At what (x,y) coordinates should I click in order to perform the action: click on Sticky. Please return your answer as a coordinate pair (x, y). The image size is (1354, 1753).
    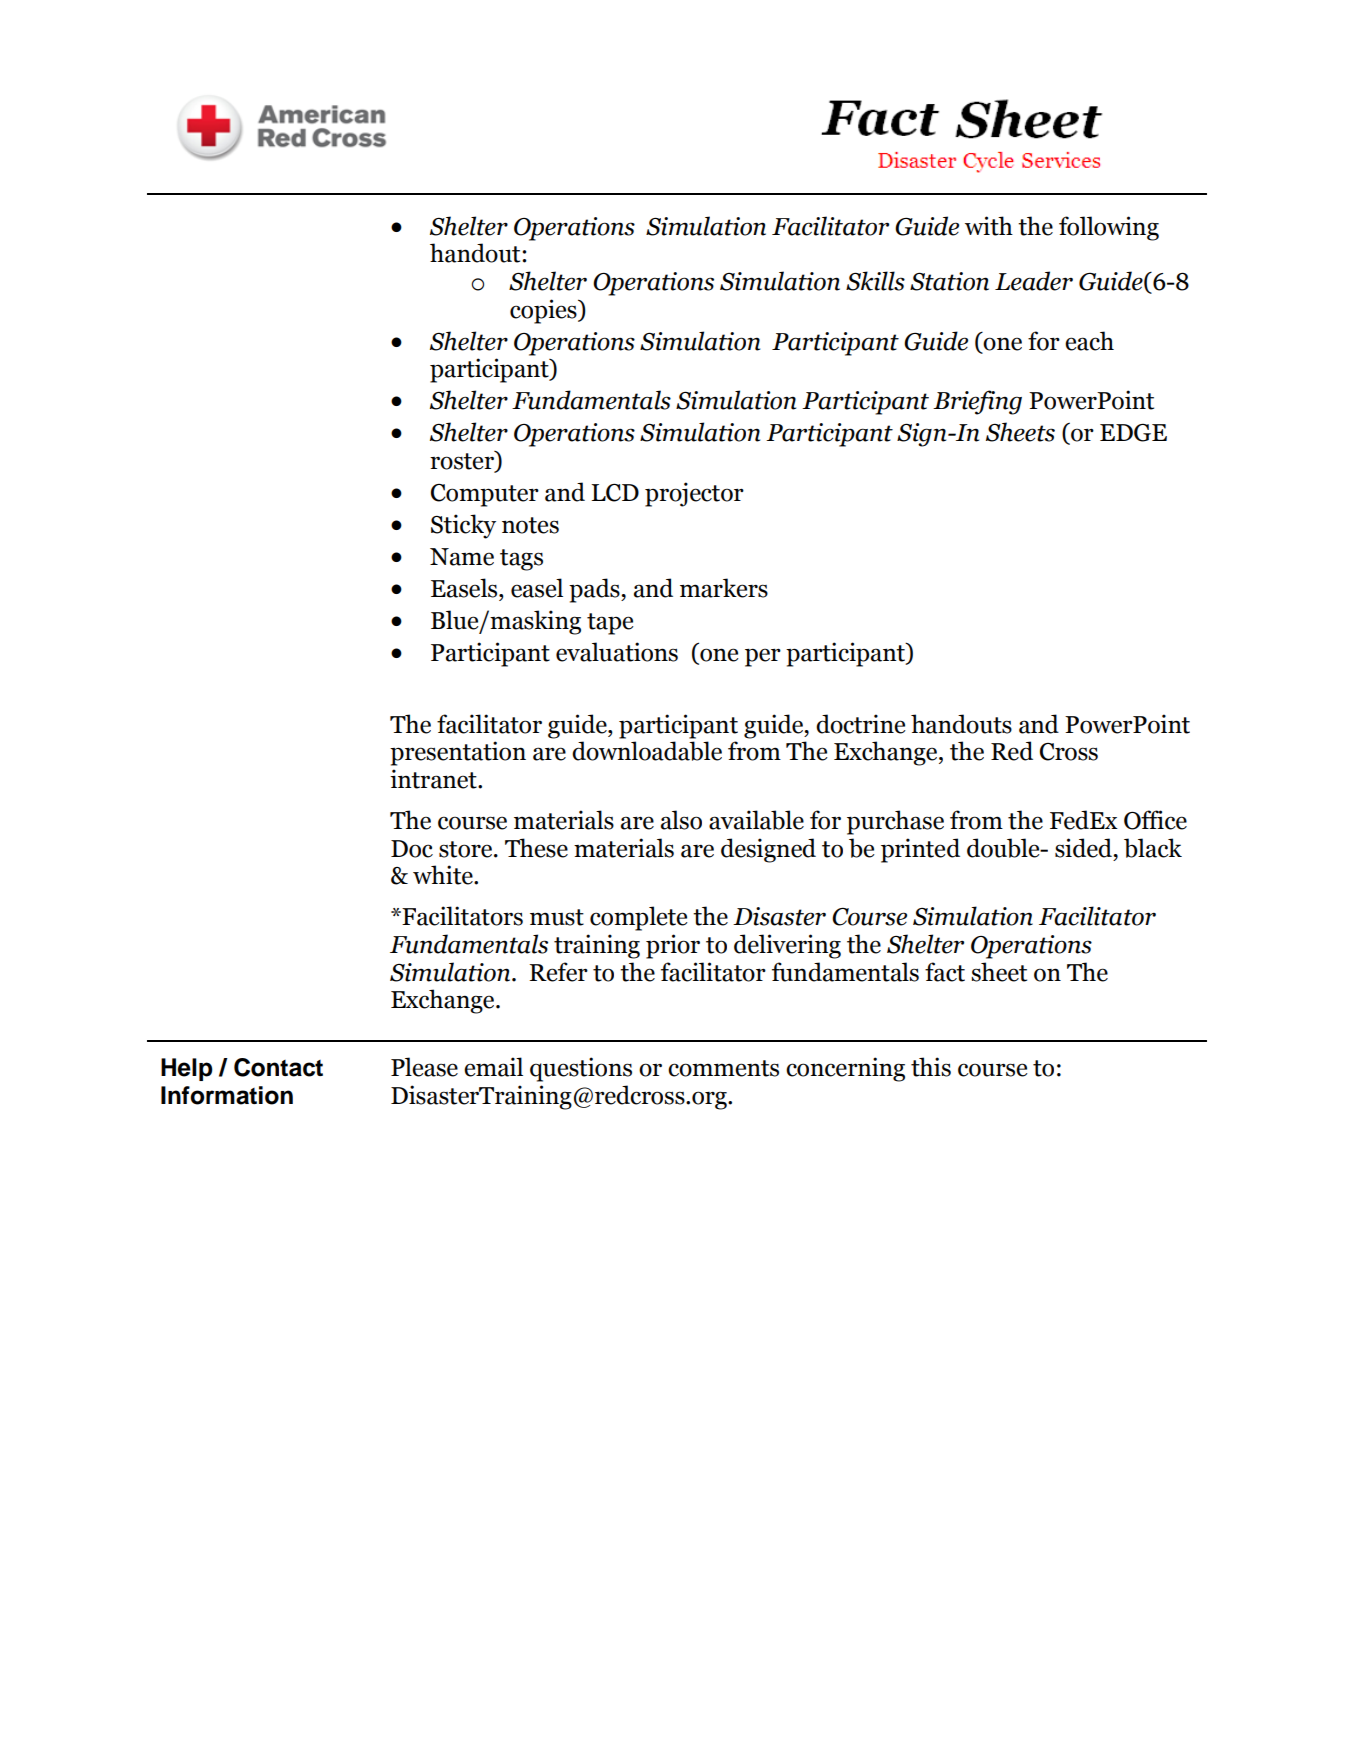
    Looking at the image, I should click on (463, 526).
